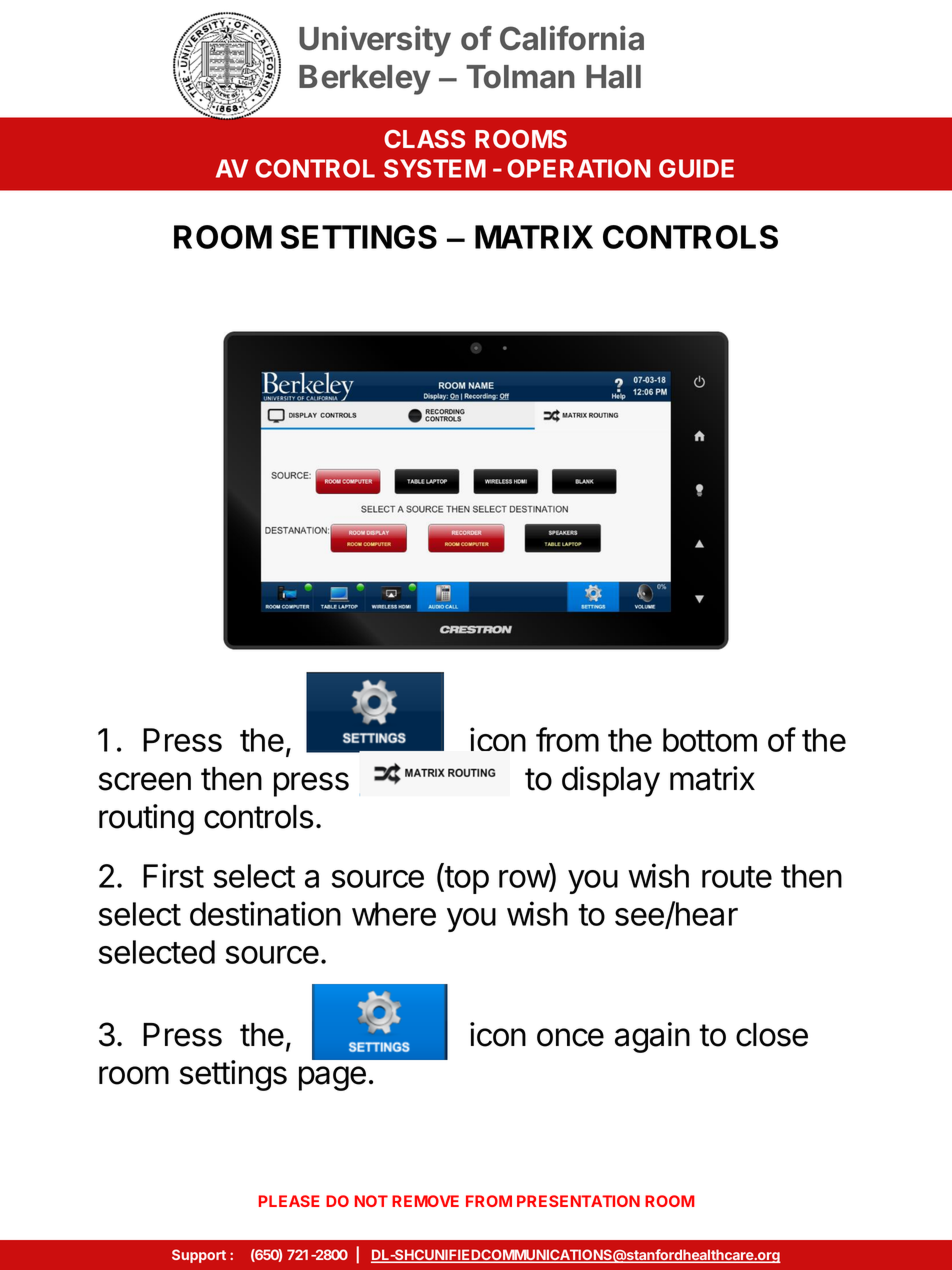 This document has width=952, height=1270. What do you see at coordinates (145, 781) in the document?
I see `screen` at bounding box center [145, 781].
